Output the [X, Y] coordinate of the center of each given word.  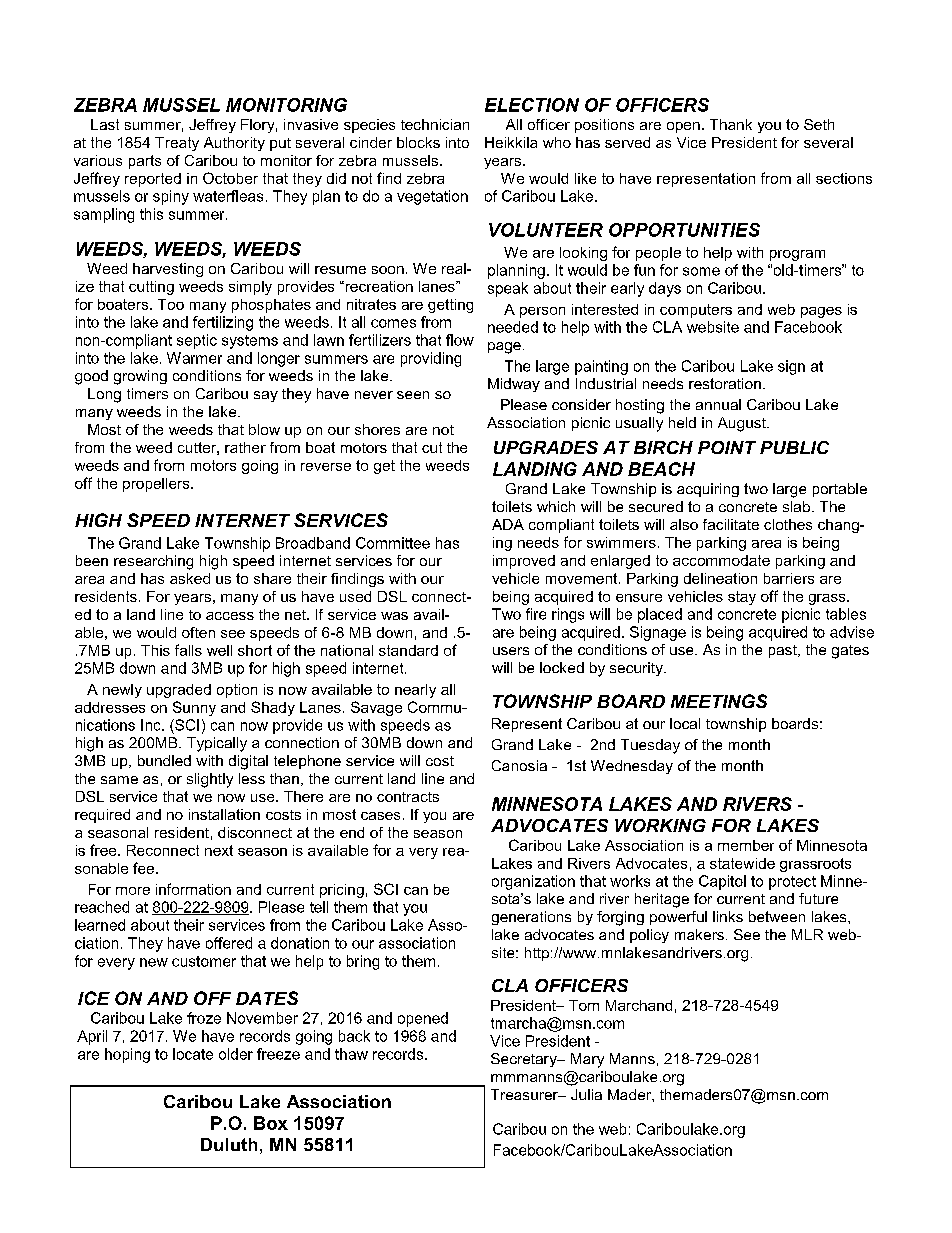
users [511, 651]
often [198, 632]
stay [742, 598]
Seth [819, 124]
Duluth [229, 1144]
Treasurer [525, 1094]
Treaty [177, 144]
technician [435, 124]
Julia [586, 1094]
